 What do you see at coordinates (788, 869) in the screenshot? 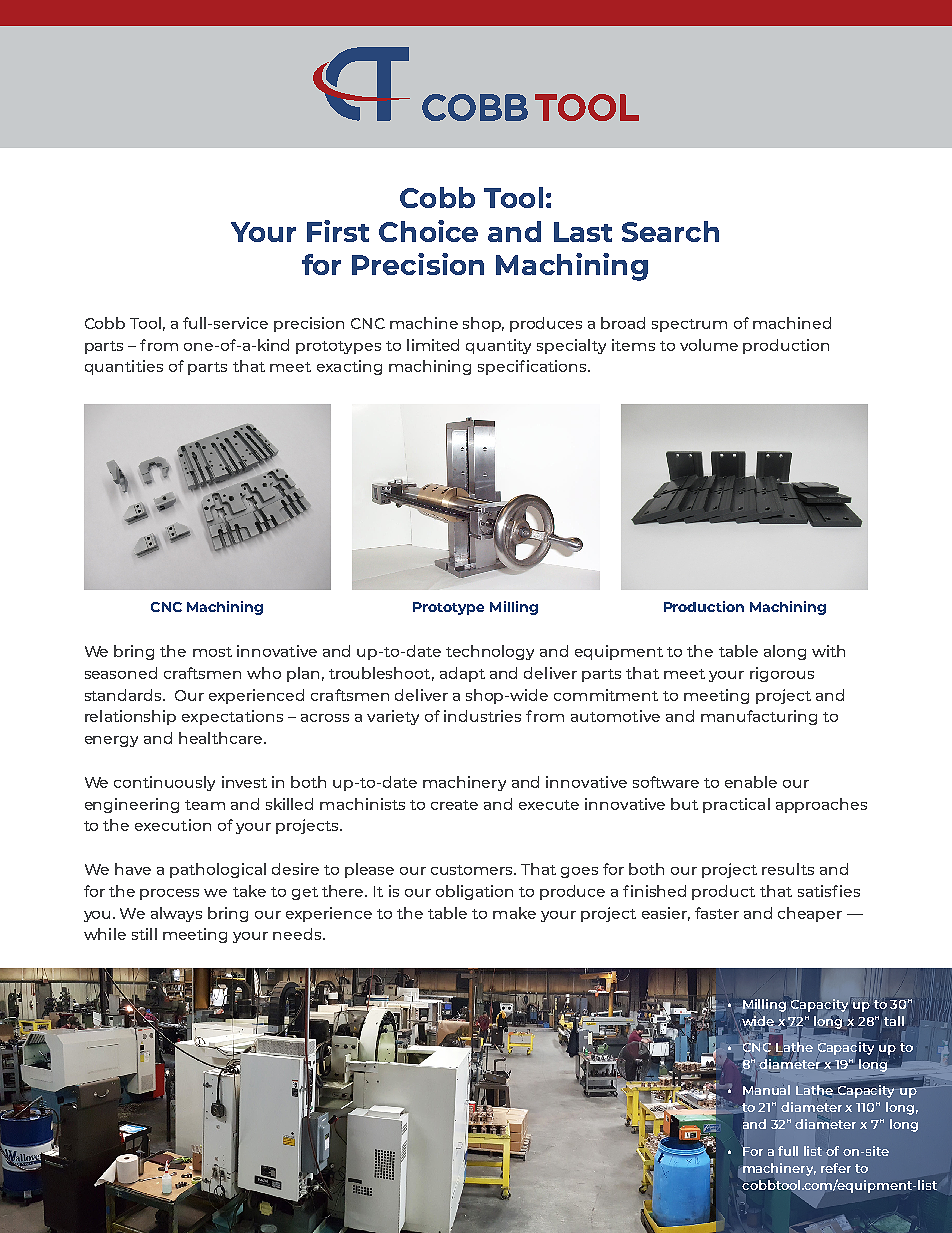
I see `results` at bounding box center [788, 869].
